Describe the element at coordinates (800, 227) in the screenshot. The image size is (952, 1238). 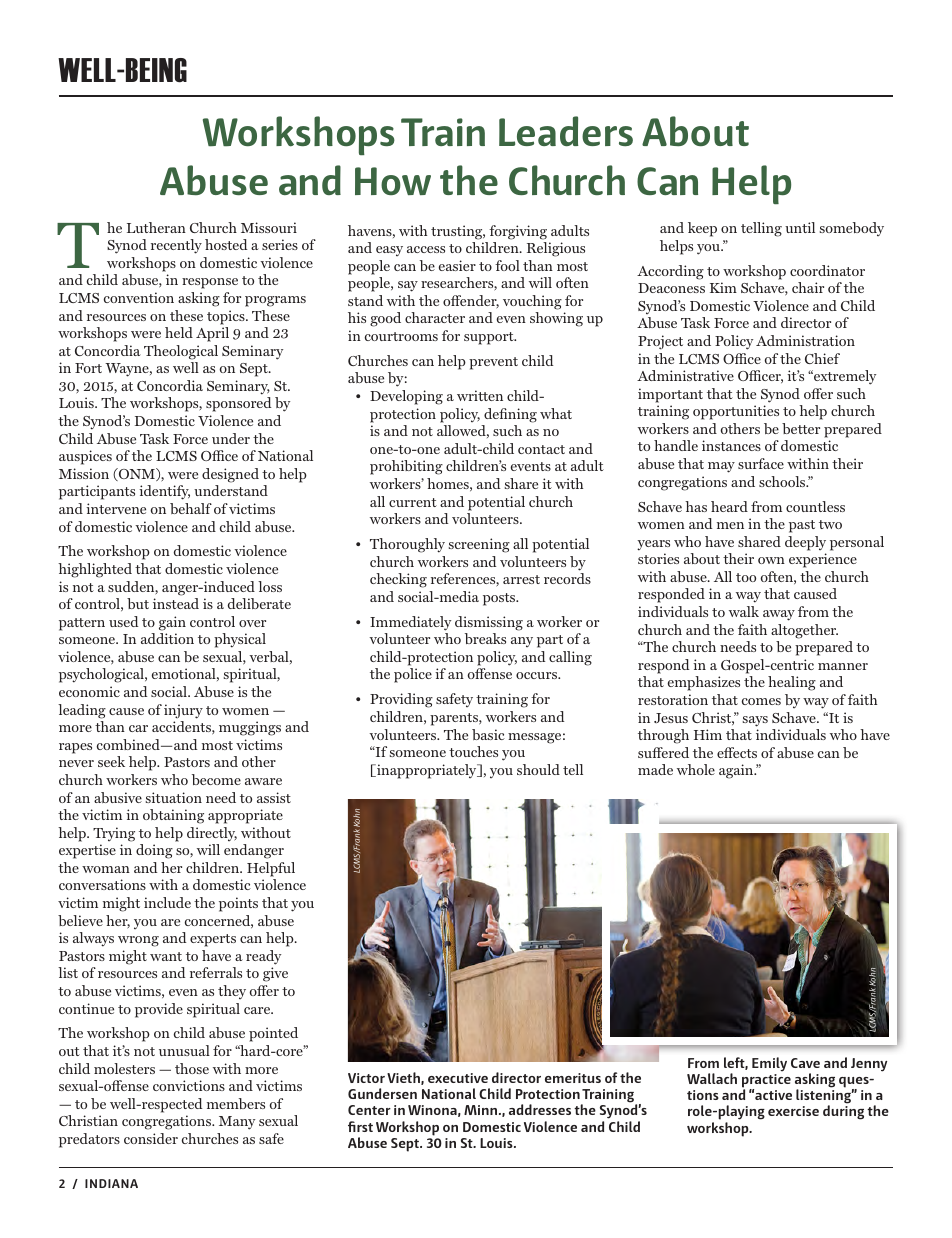
I see `until` at that location.
